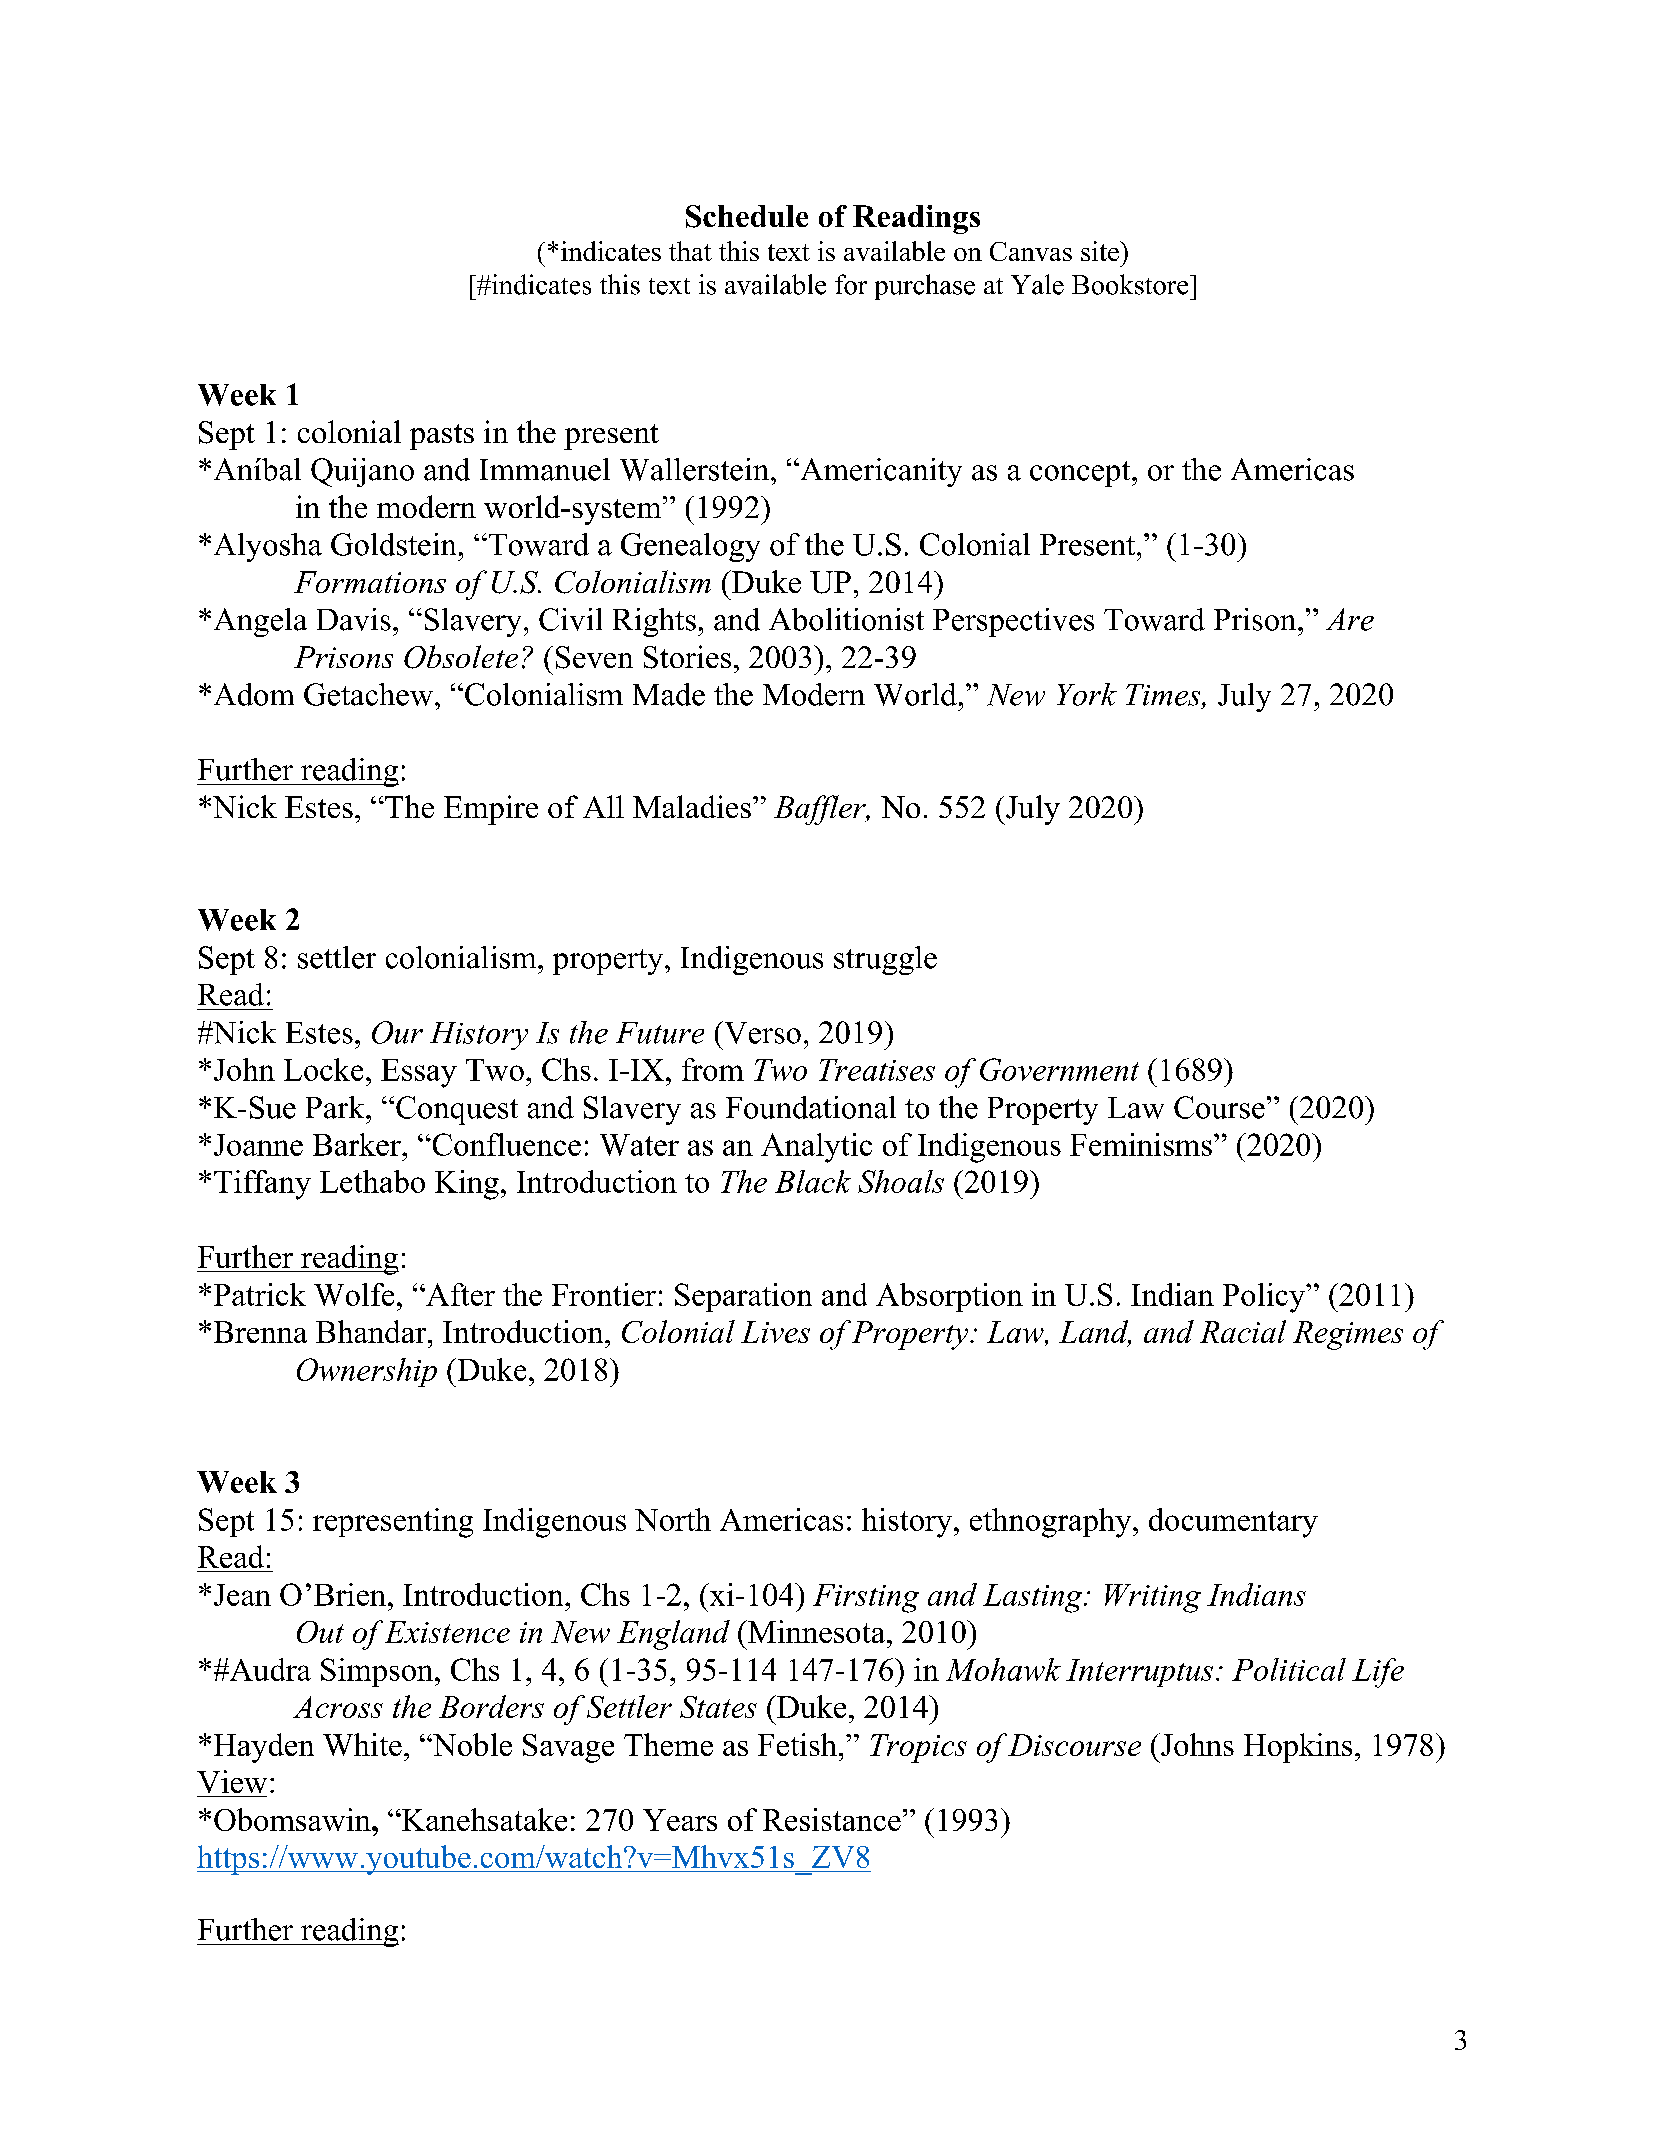  I want to click on Separation, so click(743, 1297).
